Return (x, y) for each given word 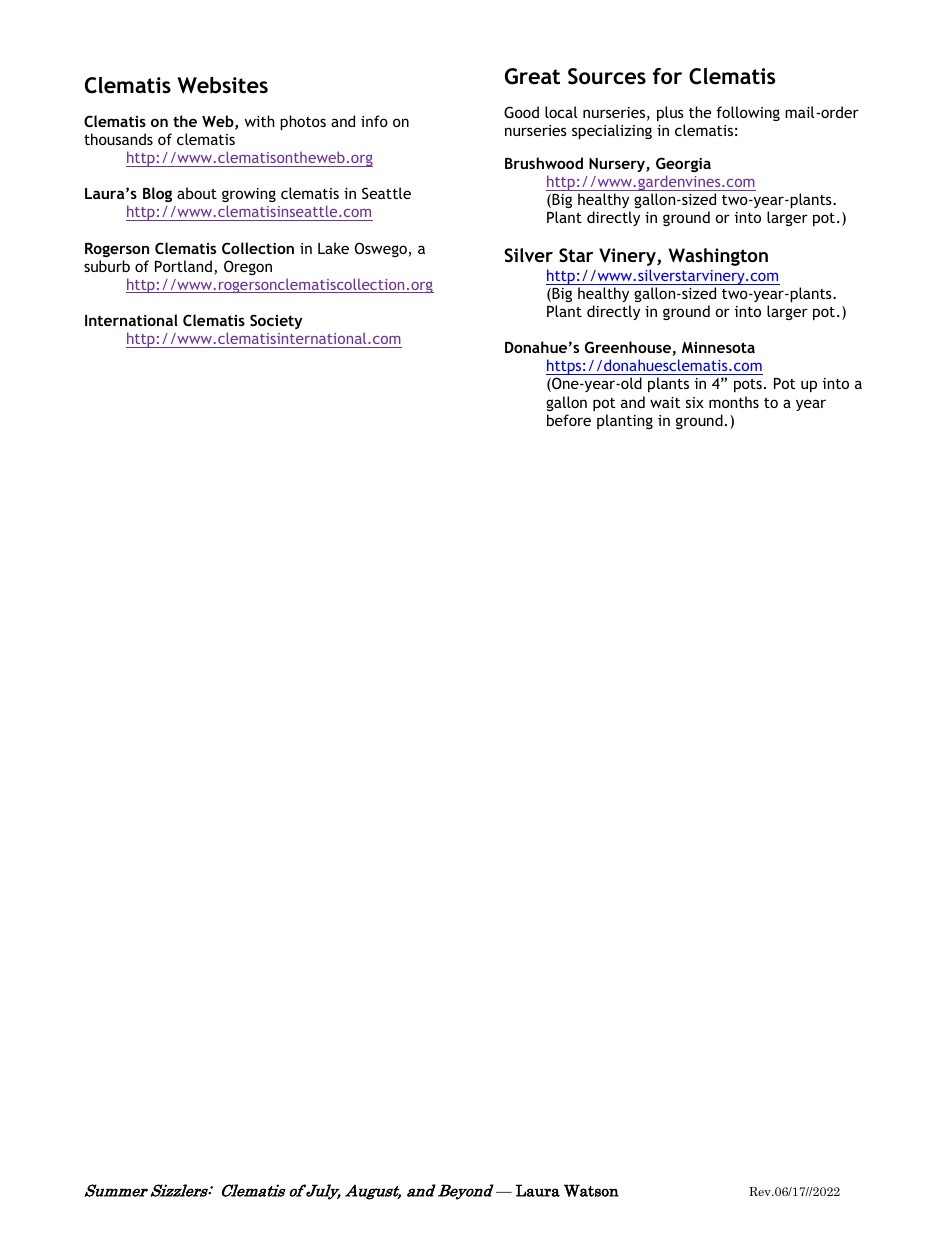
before (569, 420)
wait (665, 402)
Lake (333, 248)
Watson (591, 1190)
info (374, 121)
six (695, 402)
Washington (718, 257)
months (734, 402)
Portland (185, 267)
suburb (107, 266)
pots (748, 385)
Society (276, 321)
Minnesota (718, 347)
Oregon (248, 267)
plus (670, 113)
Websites (222, 85)
